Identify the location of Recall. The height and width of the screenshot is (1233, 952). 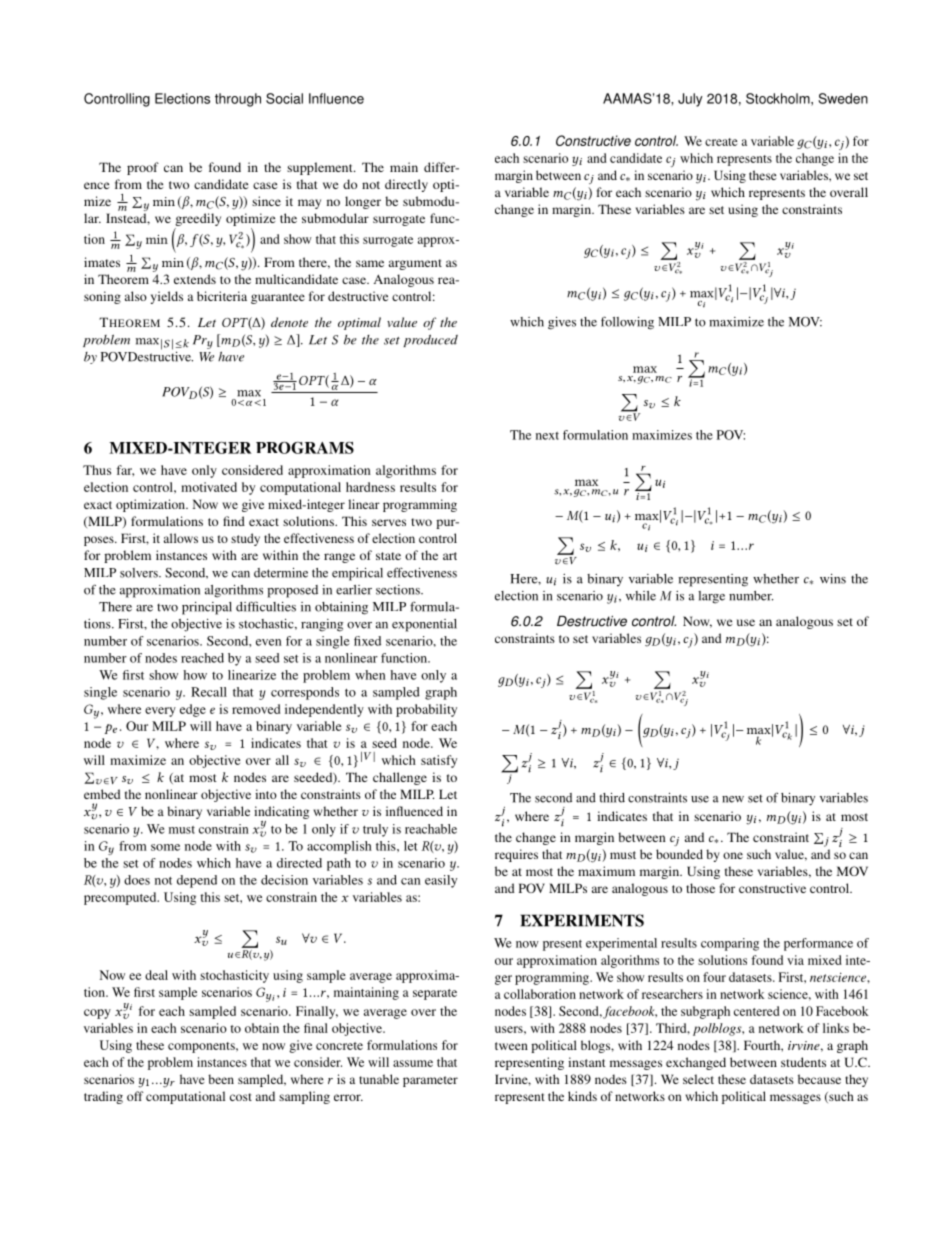
(209, 692).
